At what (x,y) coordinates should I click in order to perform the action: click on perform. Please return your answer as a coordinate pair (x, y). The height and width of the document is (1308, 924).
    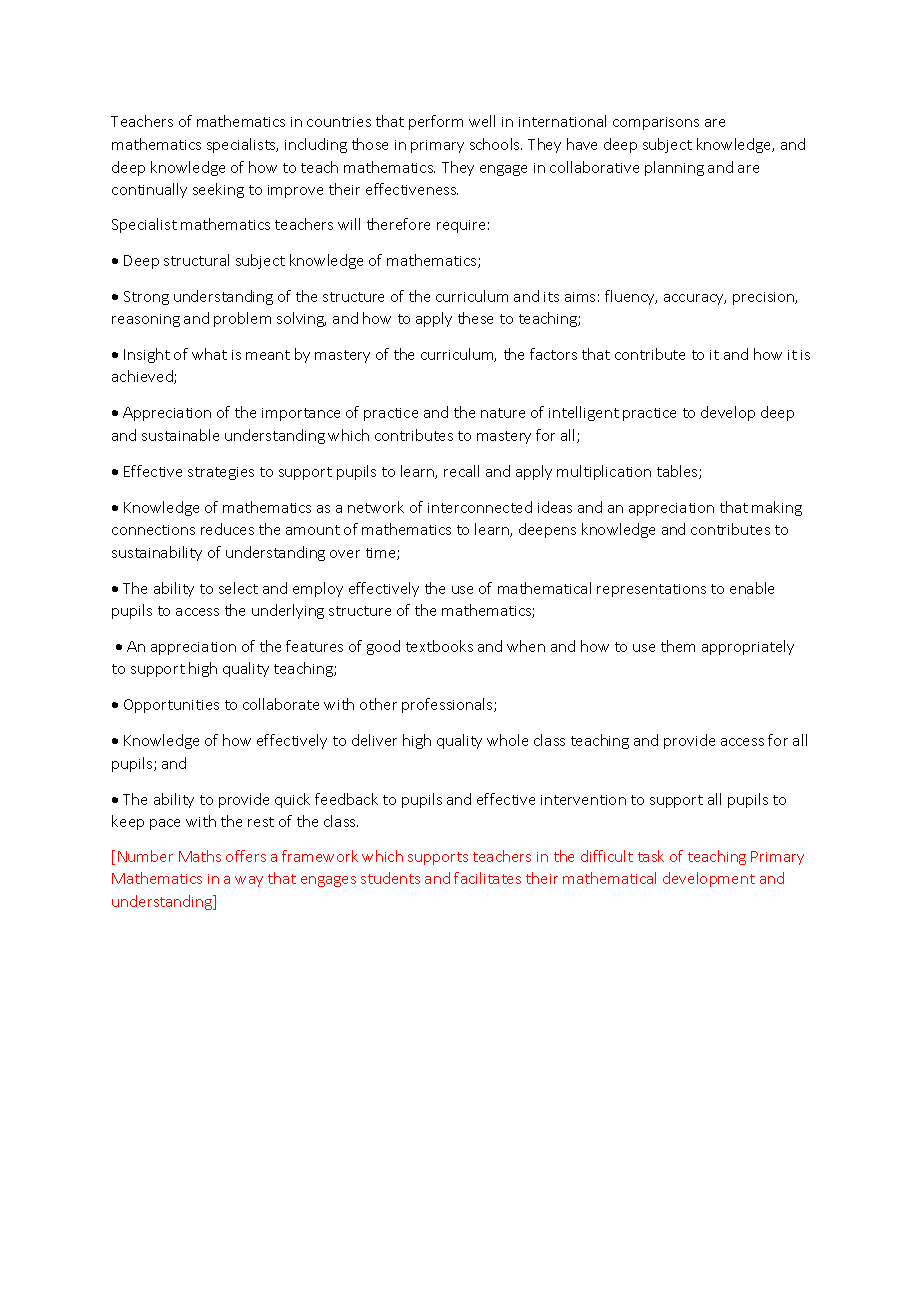
    Looking at the image, I should click on (436, 122).
